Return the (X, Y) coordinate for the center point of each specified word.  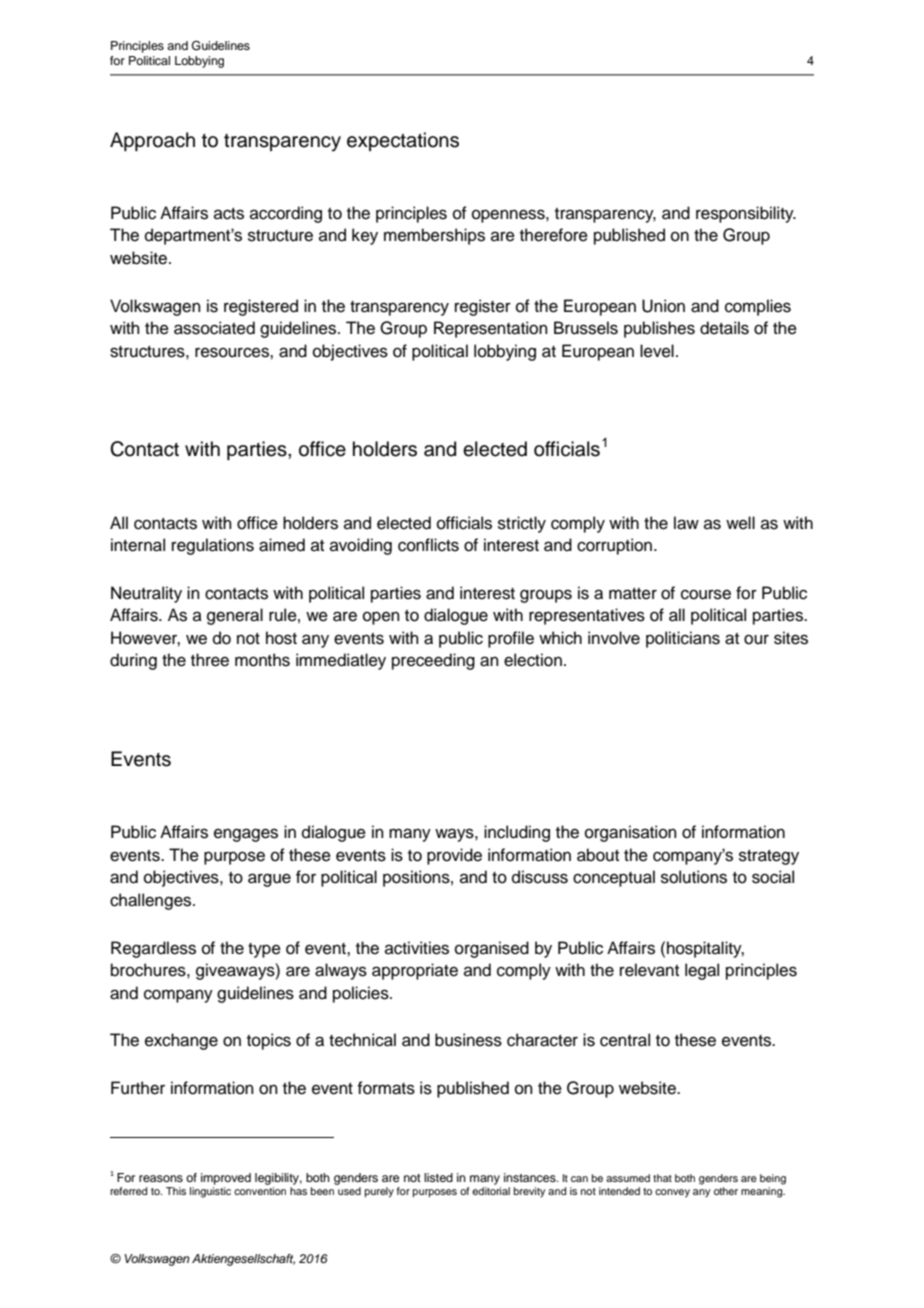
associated (214, 328)
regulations (213, 546)
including (517, 833)
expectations (403, 141)
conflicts (428, 545)
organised (492, 949)
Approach (152, 141)
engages (246, 835)
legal (702, 971)
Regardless (153, 949)
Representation (491, 329)
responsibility (746, 214)
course (706, 594)
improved (226, 1179)
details (724, 328)
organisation (631, 833)
